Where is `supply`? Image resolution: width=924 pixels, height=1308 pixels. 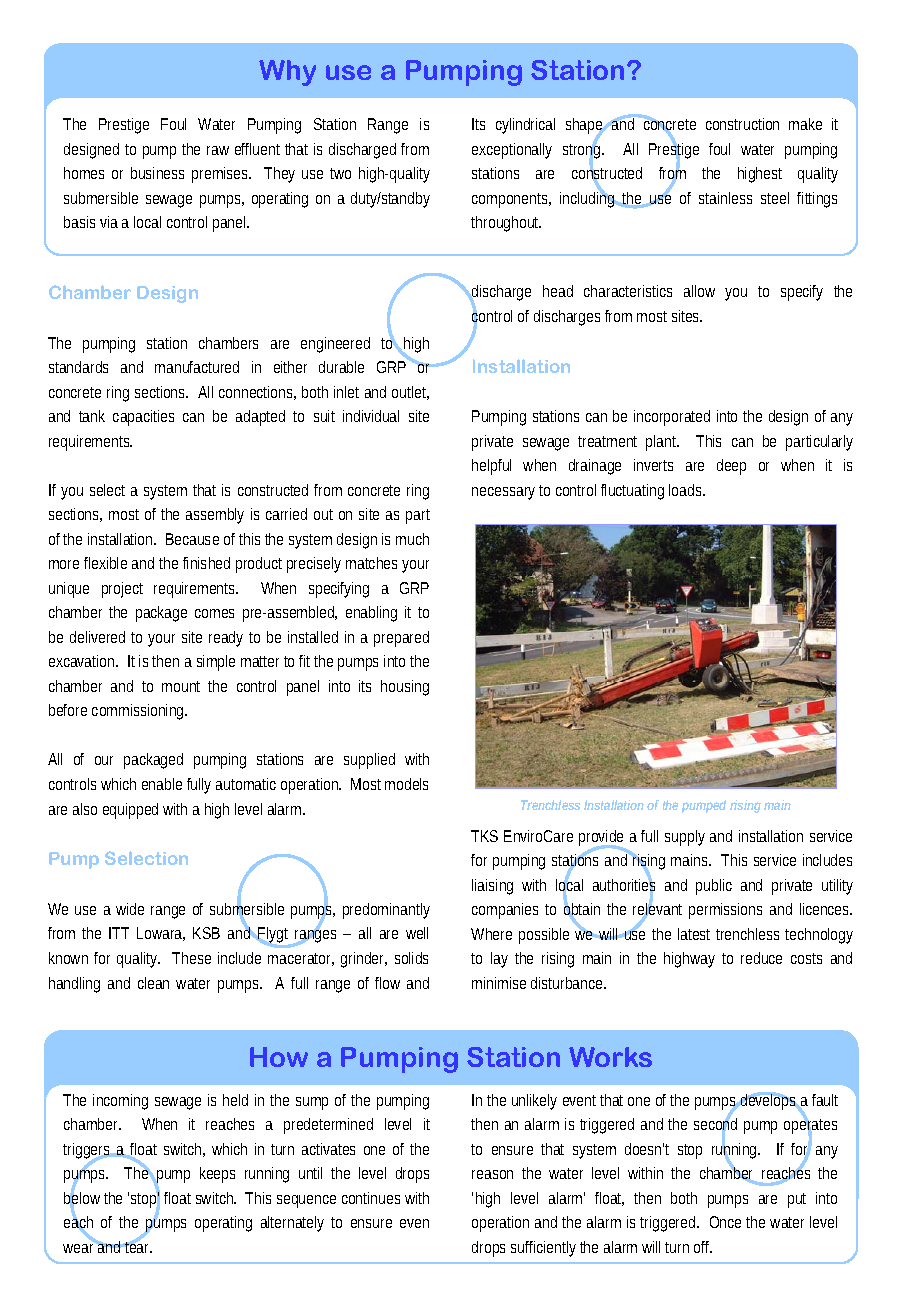
supply is located at coordinates (685, 838).
